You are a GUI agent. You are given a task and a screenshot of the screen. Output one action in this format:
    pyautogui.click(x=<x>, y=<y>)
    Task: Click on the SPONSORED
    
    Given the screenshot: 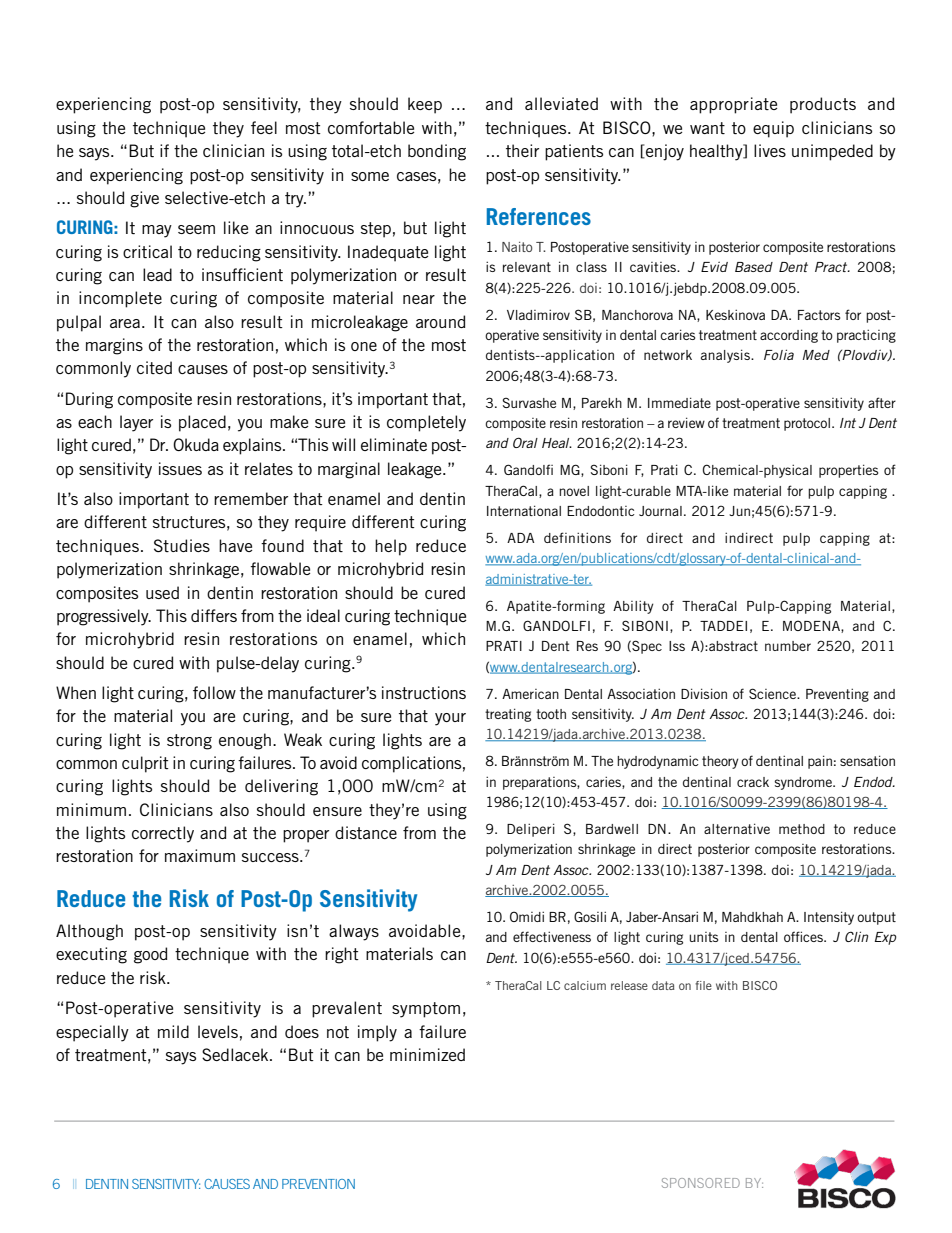 What is the action you would take?
    pyautogui.click(x=701, y=1183)
